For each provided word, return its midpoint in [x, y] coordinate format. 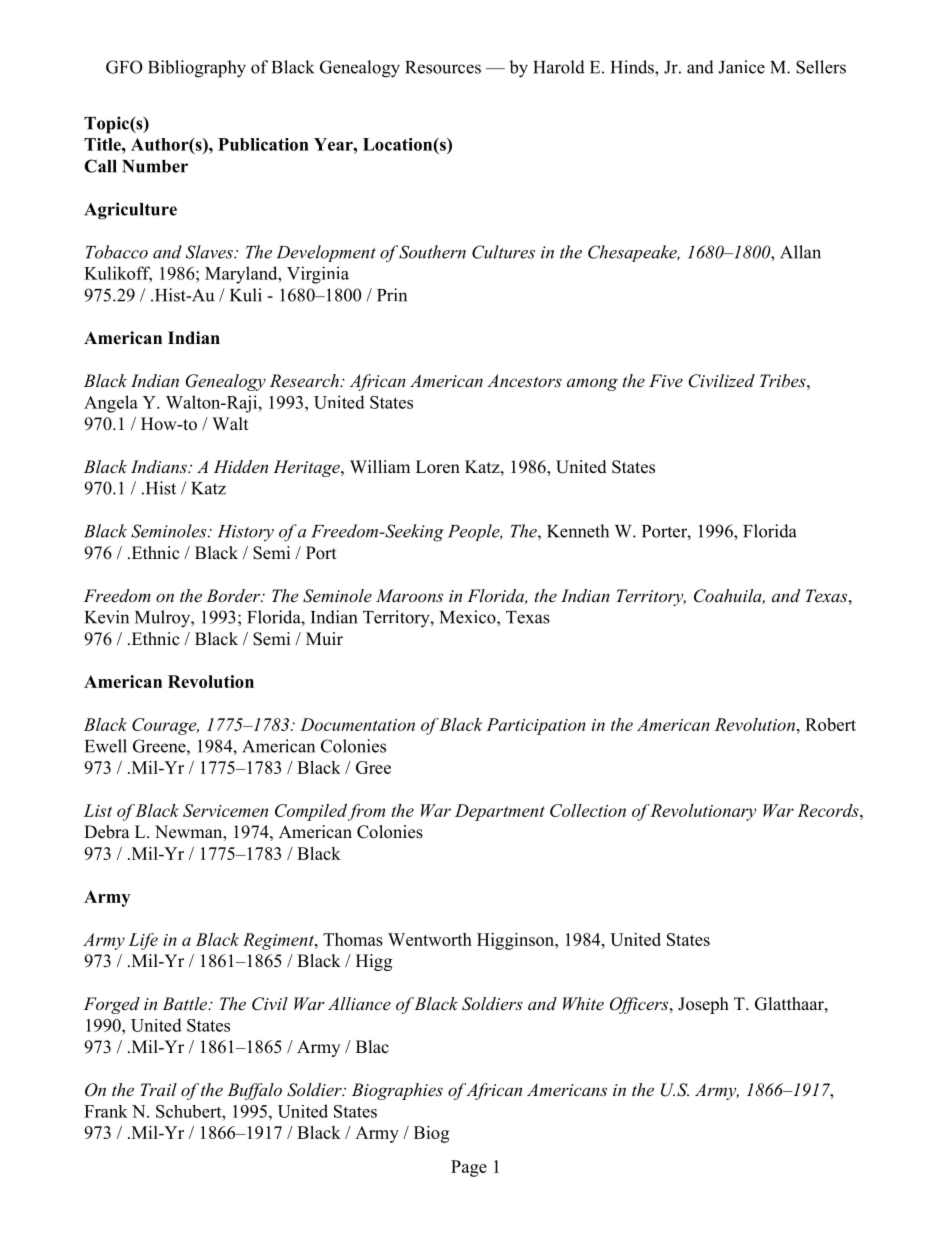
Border [234, 595]
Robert [830, 724]
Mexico [469, 617]
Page [469, 1168]
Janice [741, 67]
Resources [443, 67]
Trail [158, 1089]
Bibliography [197, 69]
